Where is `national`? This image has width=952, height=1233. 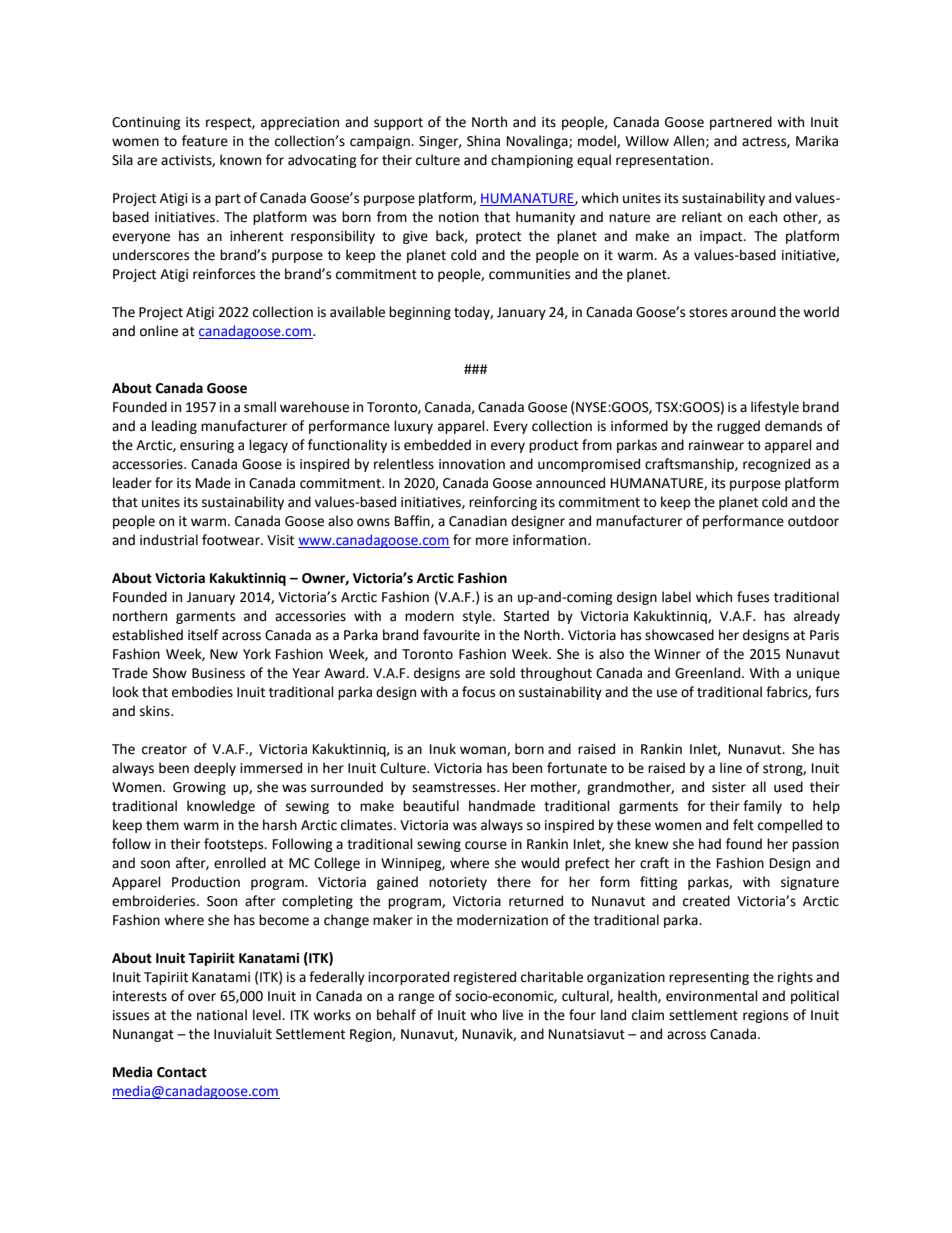 national is located at coordinates (222, 1015).
